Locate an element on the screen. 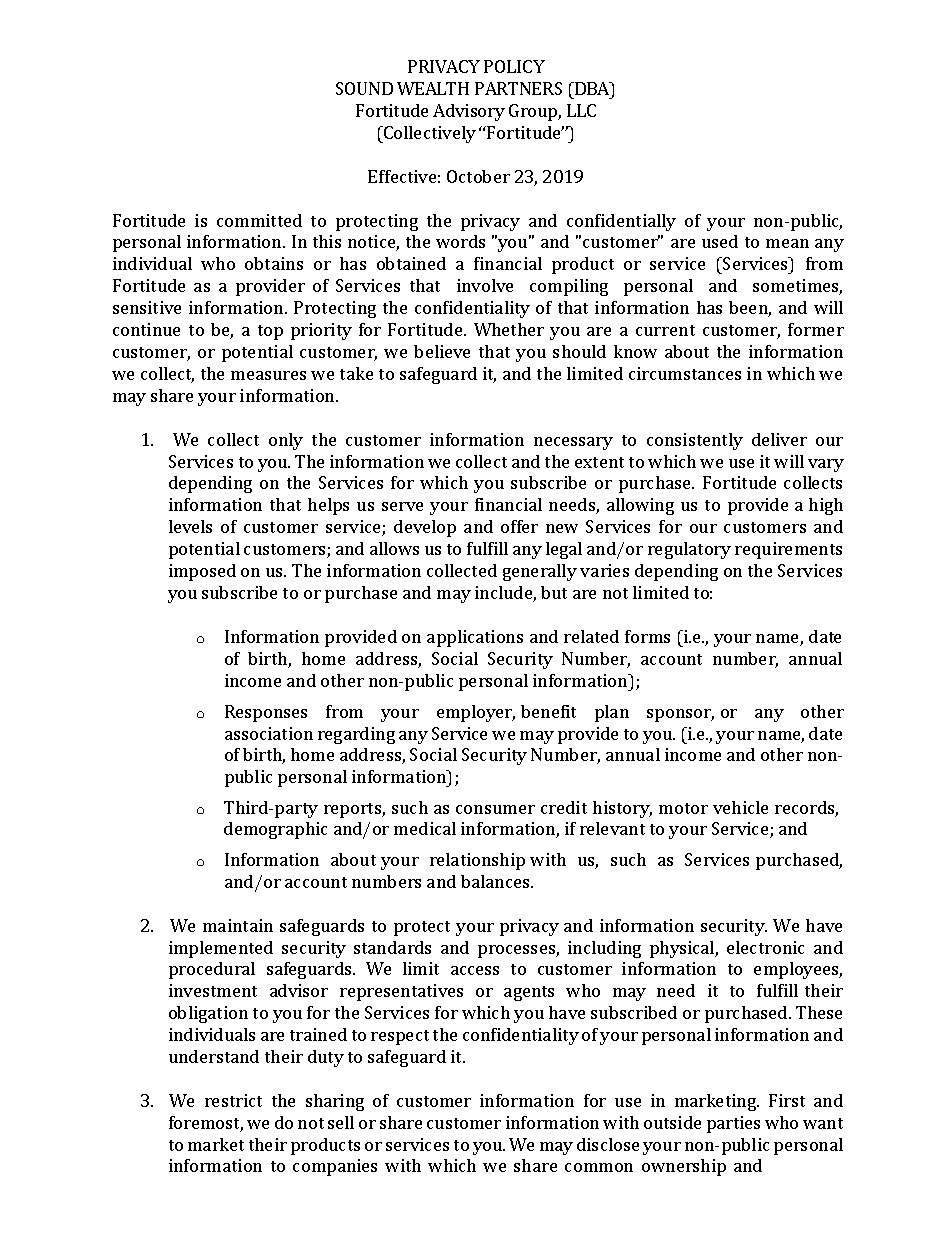 Image resolution: width=952 pixels, height=1233 pixels. only is located at coordinates (286, 441).
